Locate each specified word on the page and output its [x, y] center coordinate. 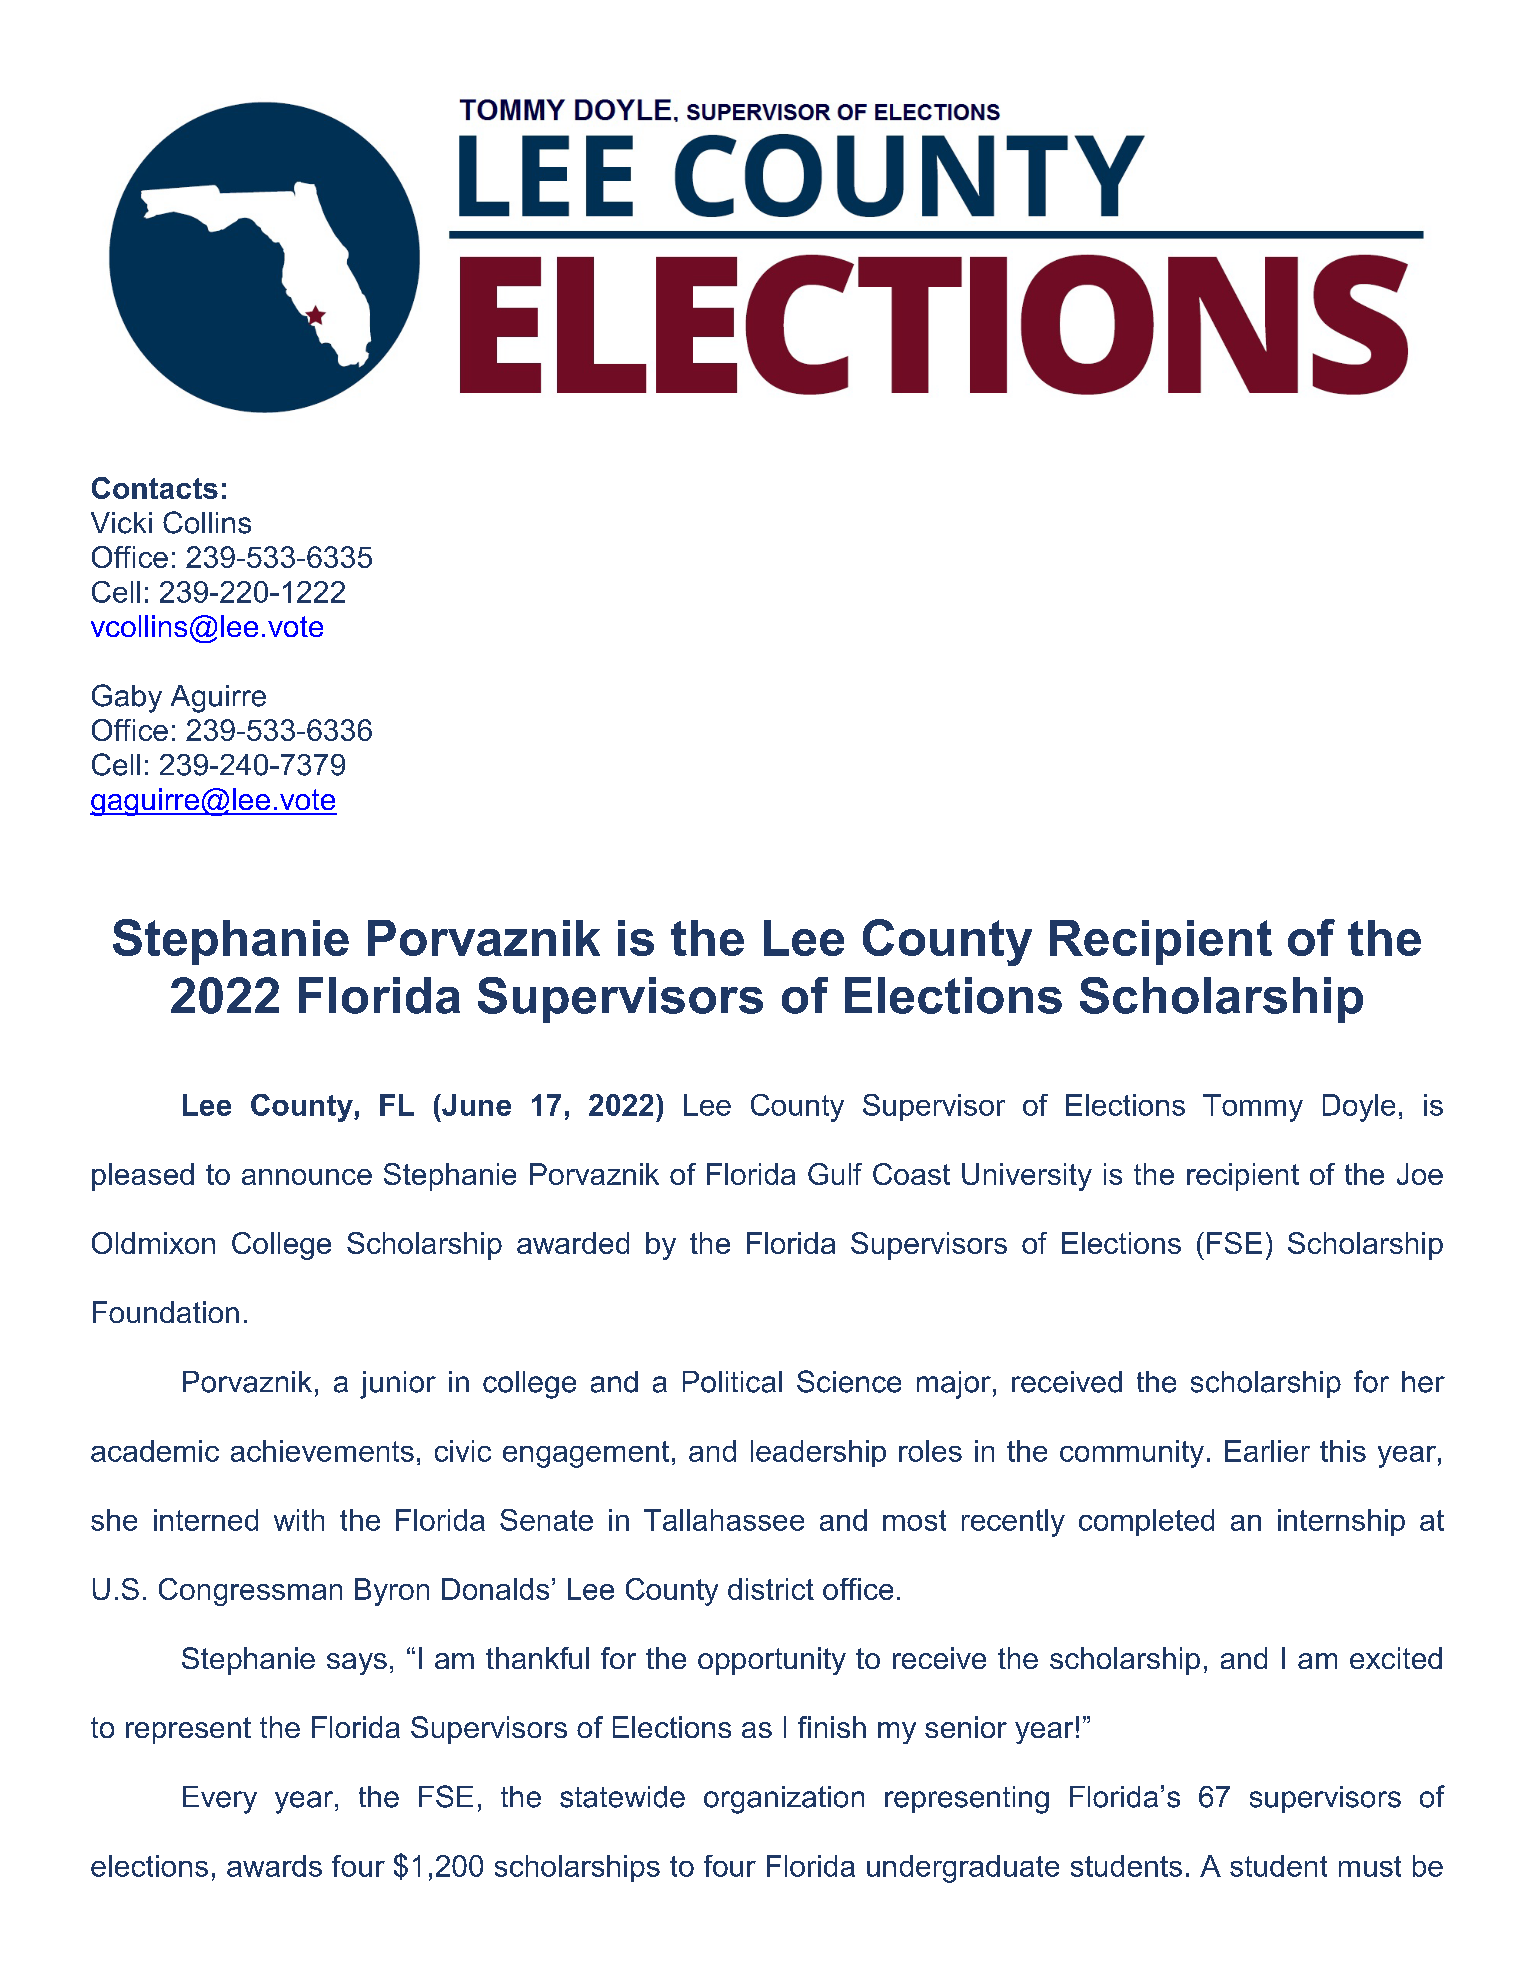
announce [307, 1177]
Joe [1420, 1174]
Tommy [1253, 1108]
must [1370, 1866]
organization [784, 1800]
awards [274, 1866]
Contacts [155, 488]
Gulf [835, 1174]
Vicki [121, 523]
